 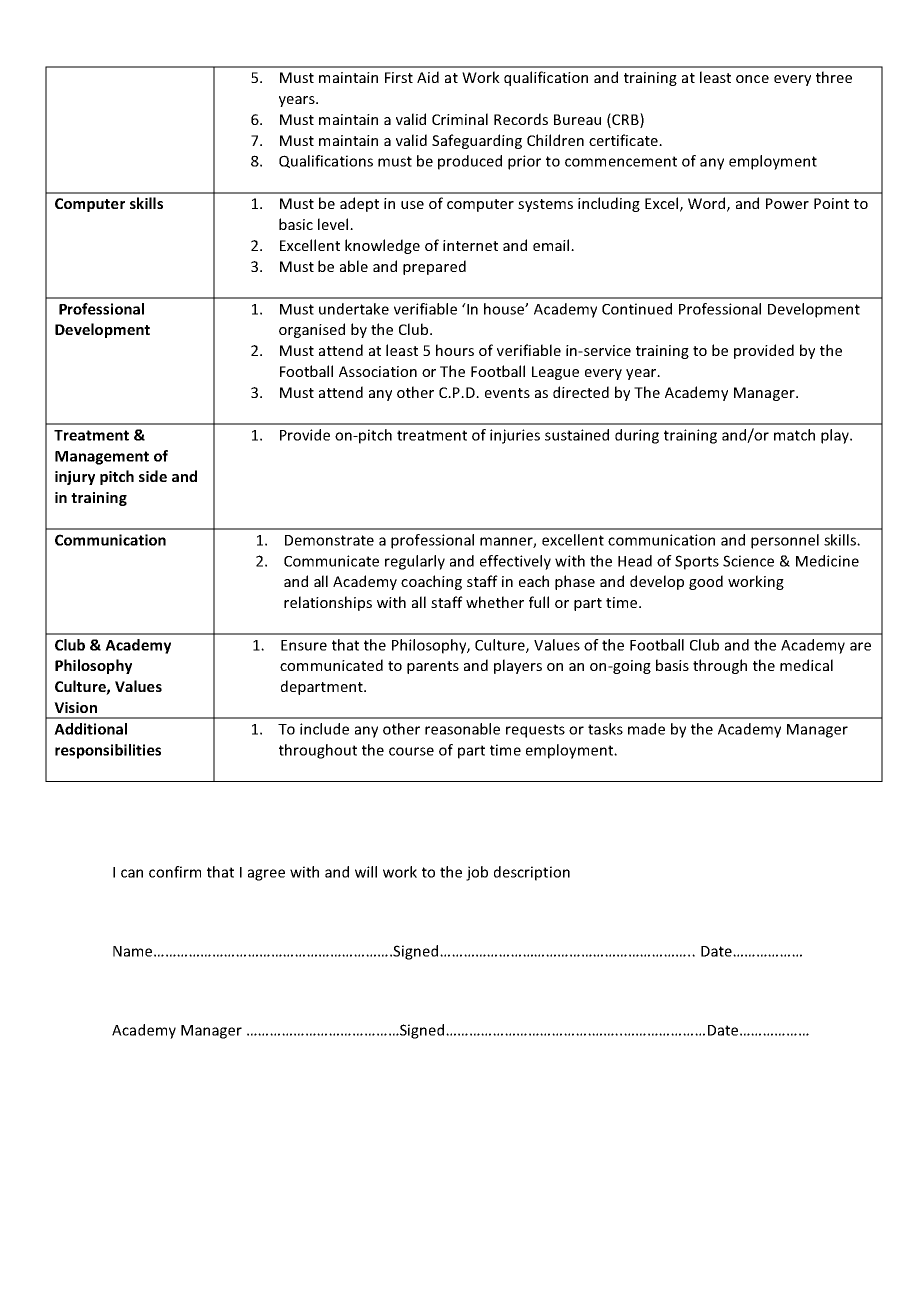 What do you see at coordinates (399, 77) in the page?
I see `First` at bounding box center [399, 77].
